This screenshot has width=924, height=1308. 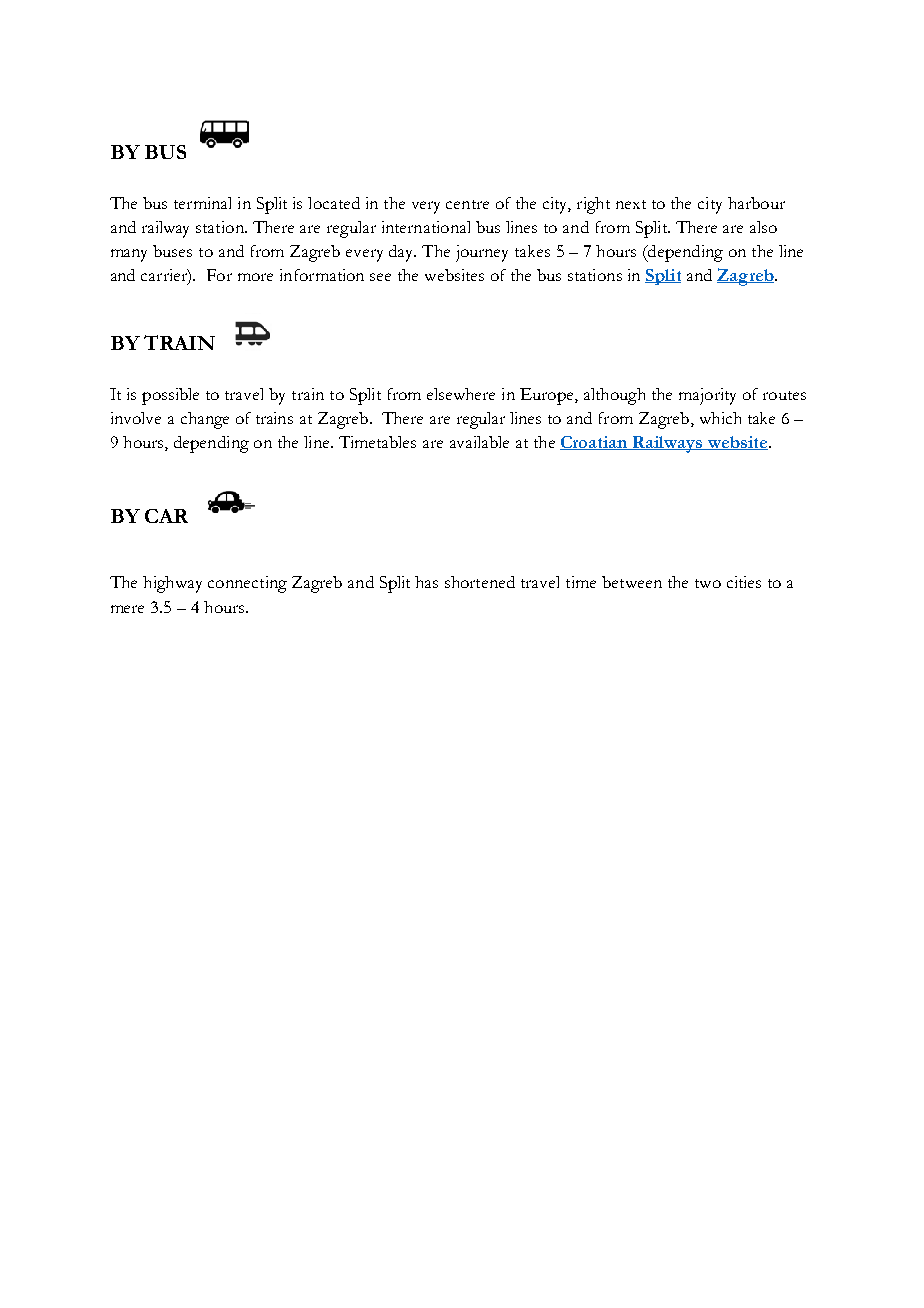 I want to click on change, so click(x=205, y=420).
